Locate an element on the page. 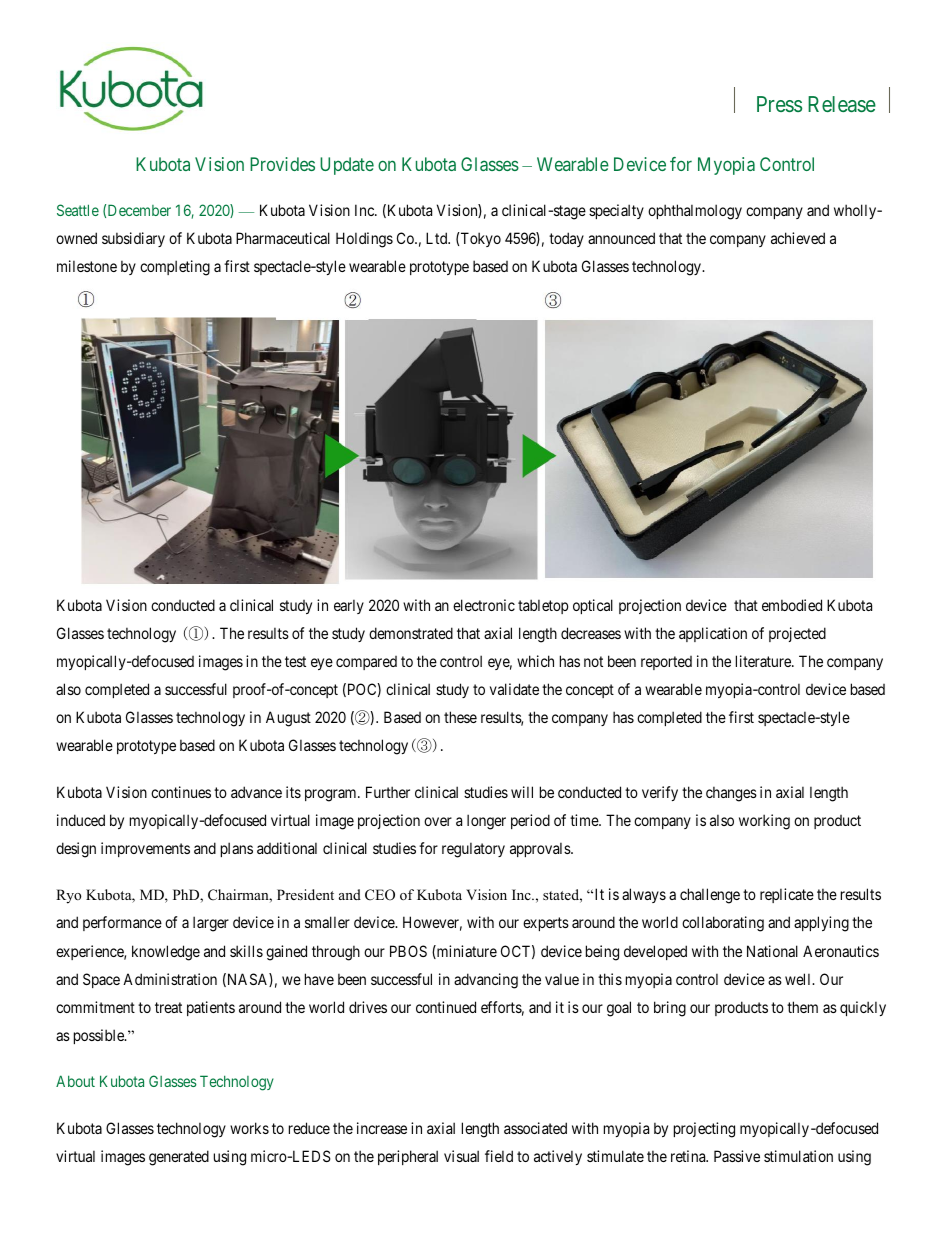 This document has width=952, height=1233. test is located at coordinates (295, 661).
